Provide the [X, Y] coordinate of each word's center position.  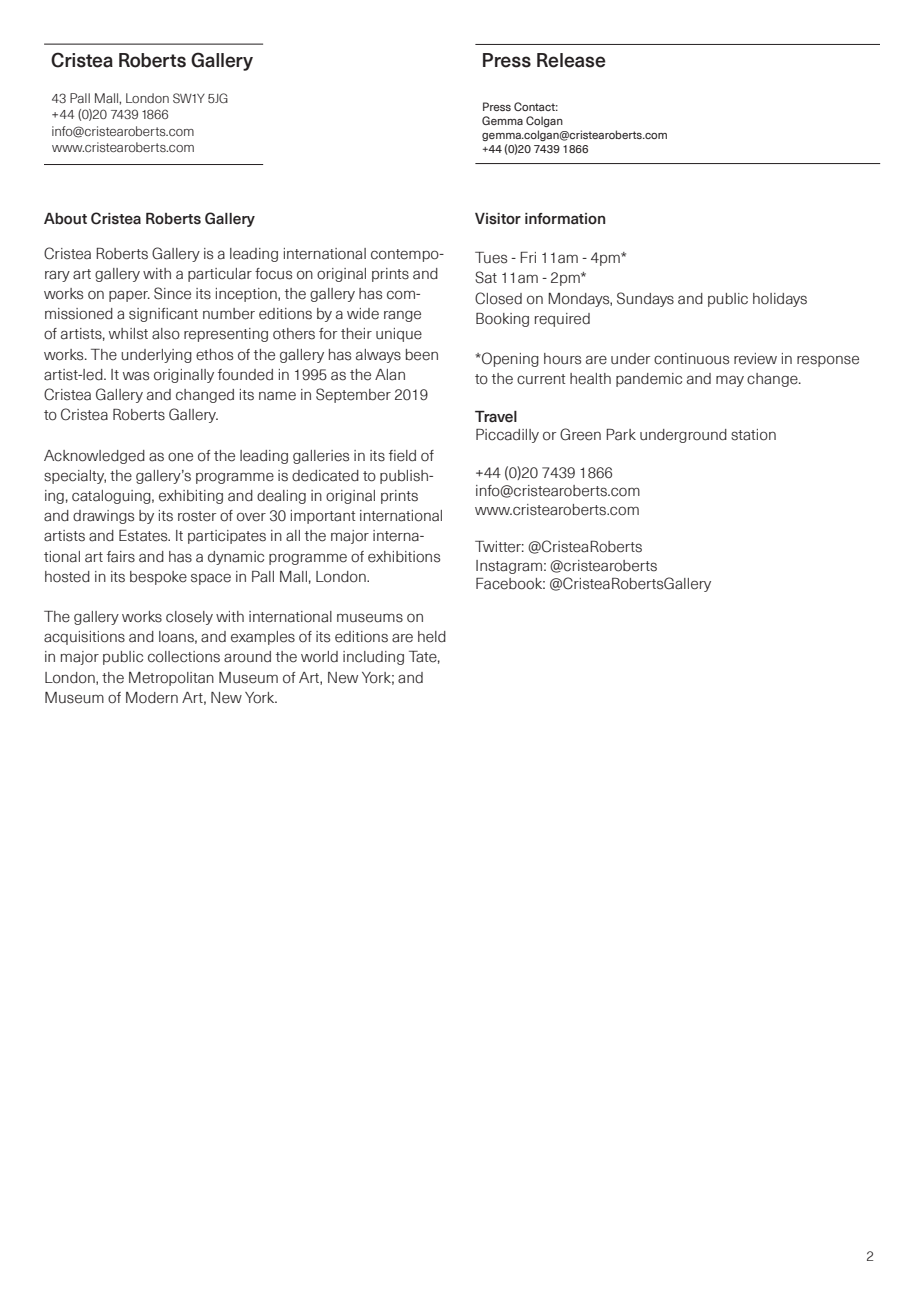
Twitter [499, 547]
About [65, 219]
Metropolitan [171, 679]
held [432, 637]
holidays [780, 300]
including [373, 658]
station [753, 435]
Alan [390, 375]
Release [571, 60]
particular [220, 275]
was [136, 376]
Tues [491, 258]
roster [197, 516]
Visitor [498, 219]
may [730, 381]
